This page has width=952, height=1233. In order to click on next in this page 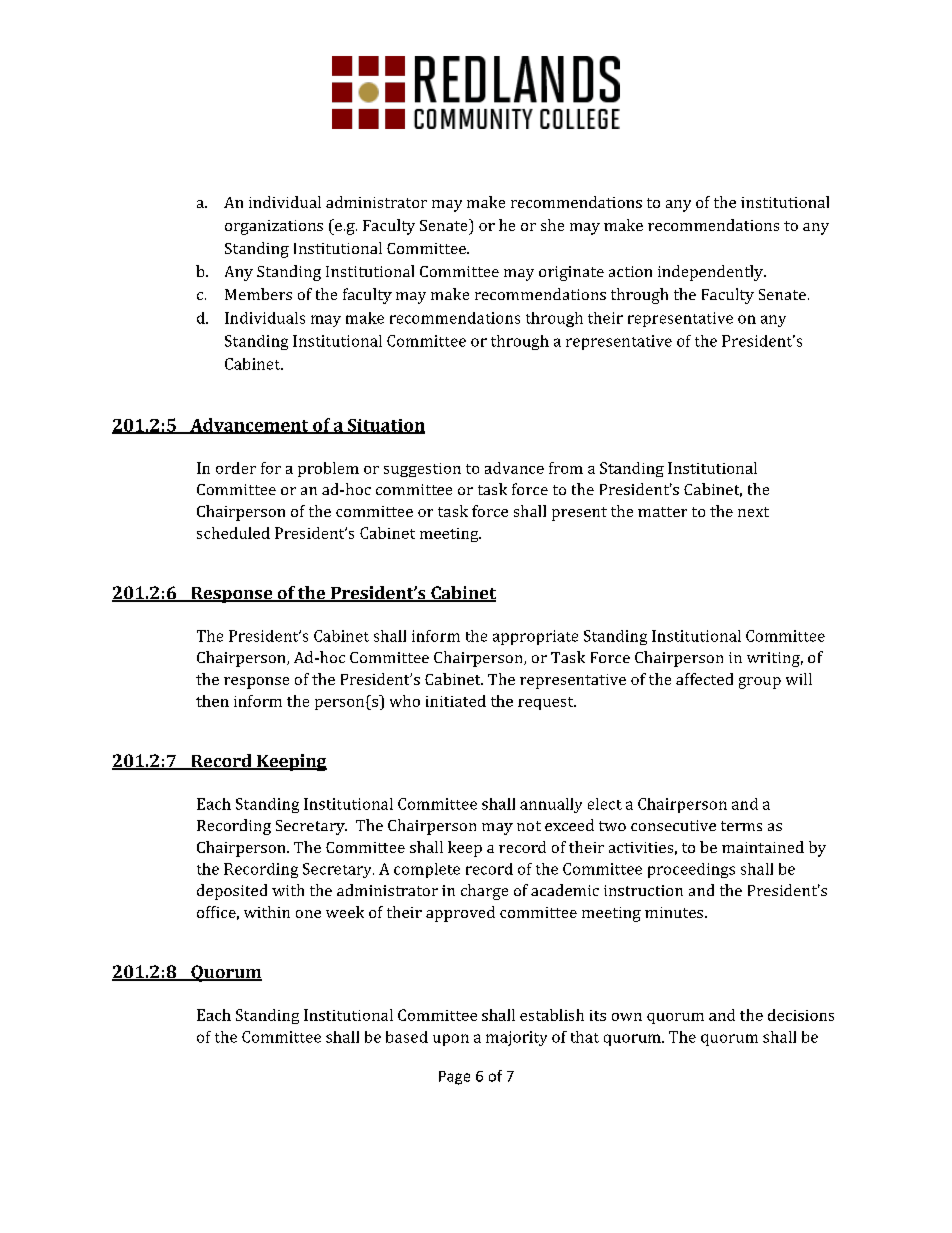, I will do `click(753, 512)`.
